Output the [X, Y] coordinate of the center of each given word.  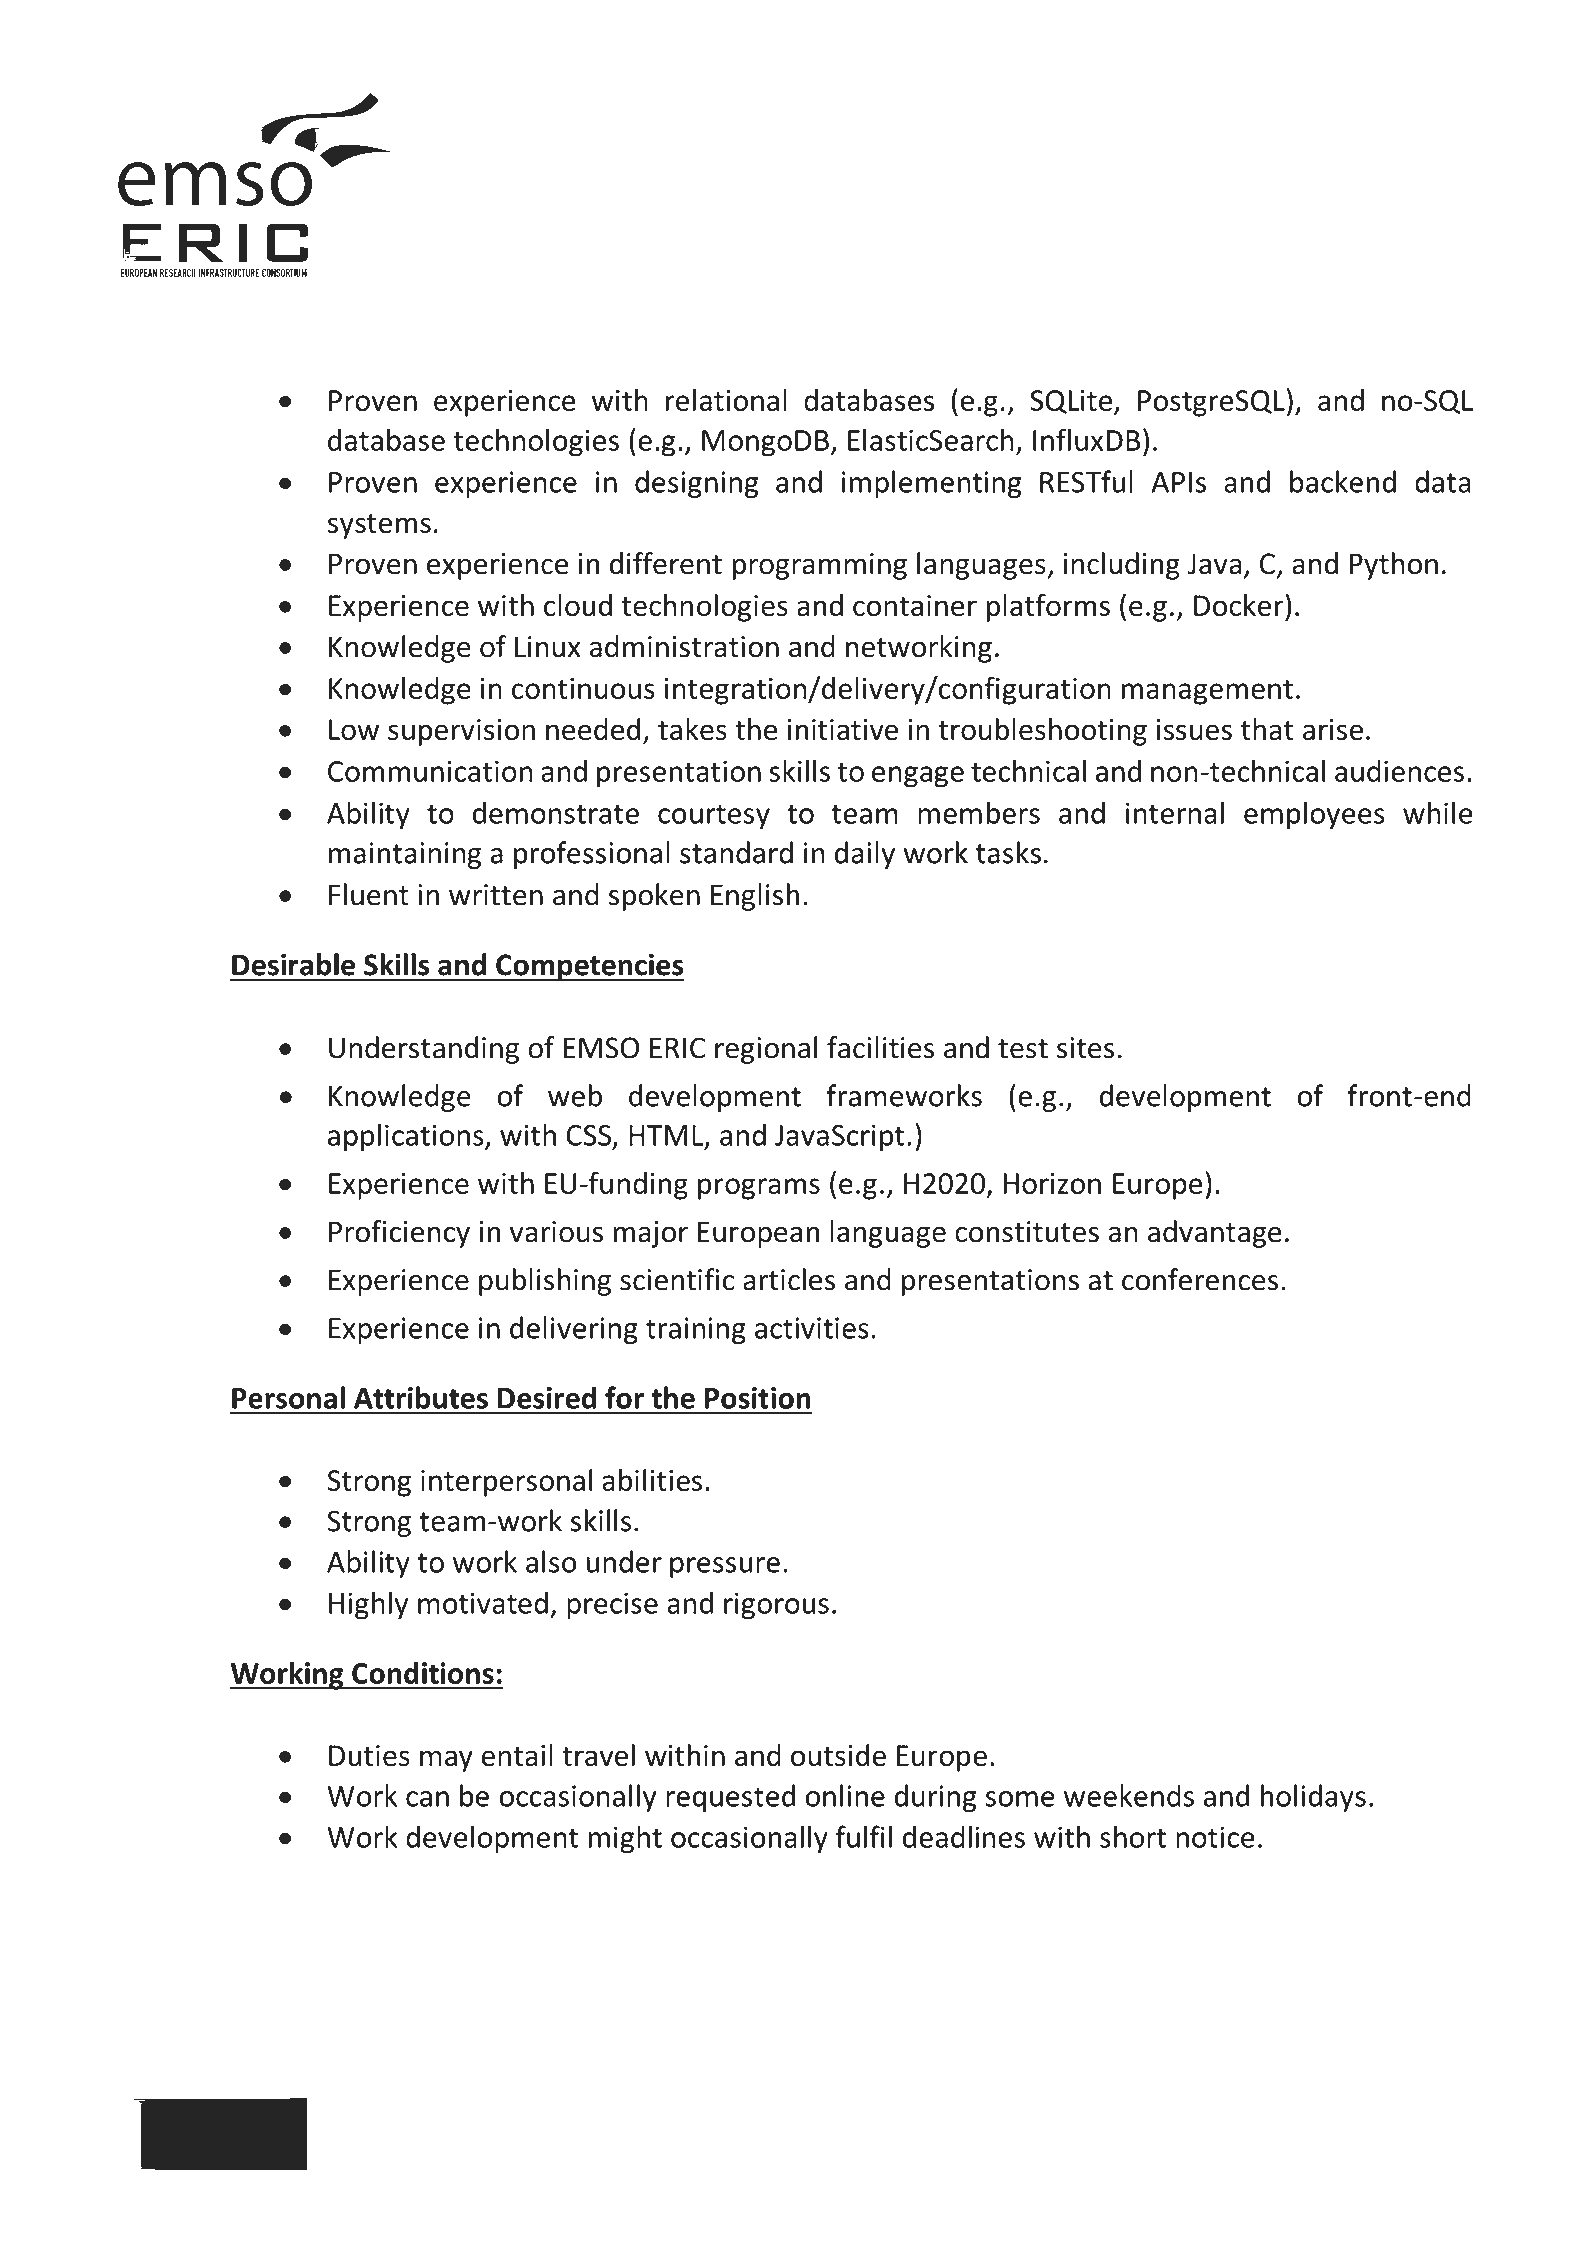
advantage [1215, 1234]
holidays [1313, 1798]
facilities [880, 1047]
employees [1314, 815]
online [845, 1795]
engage [918, 777]
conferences [1200, 1279]
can [427, 1799]
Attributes [421, 1397]
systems [379, 526]
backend [1343, 481]
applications [407, 1137]
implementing [932, 484]
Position [757, 1398]
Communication [430, 771]
